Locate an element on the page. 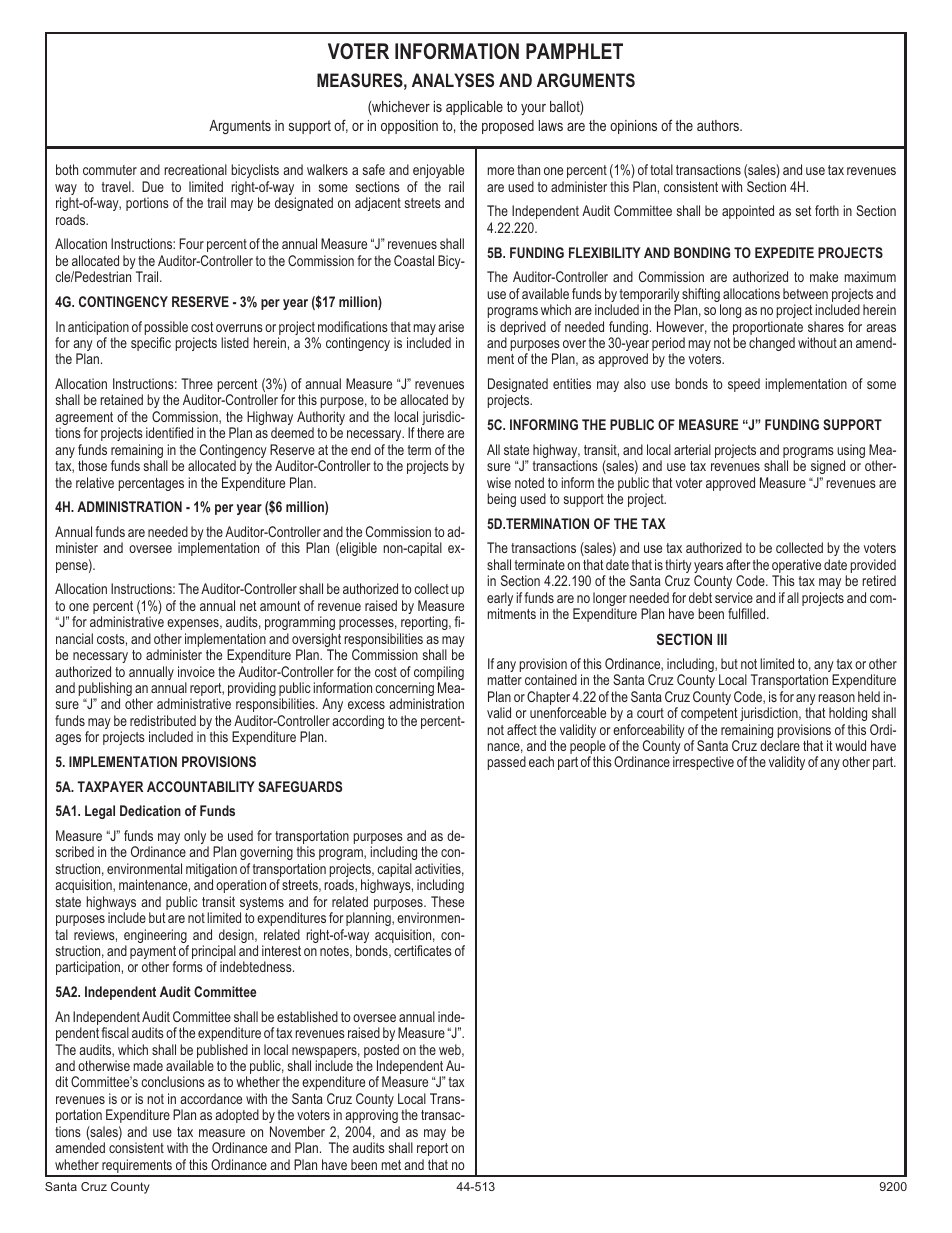 Image resolution: width=952 pixels, height=1233 pixels. met is located at coordinates (391, 1165).
